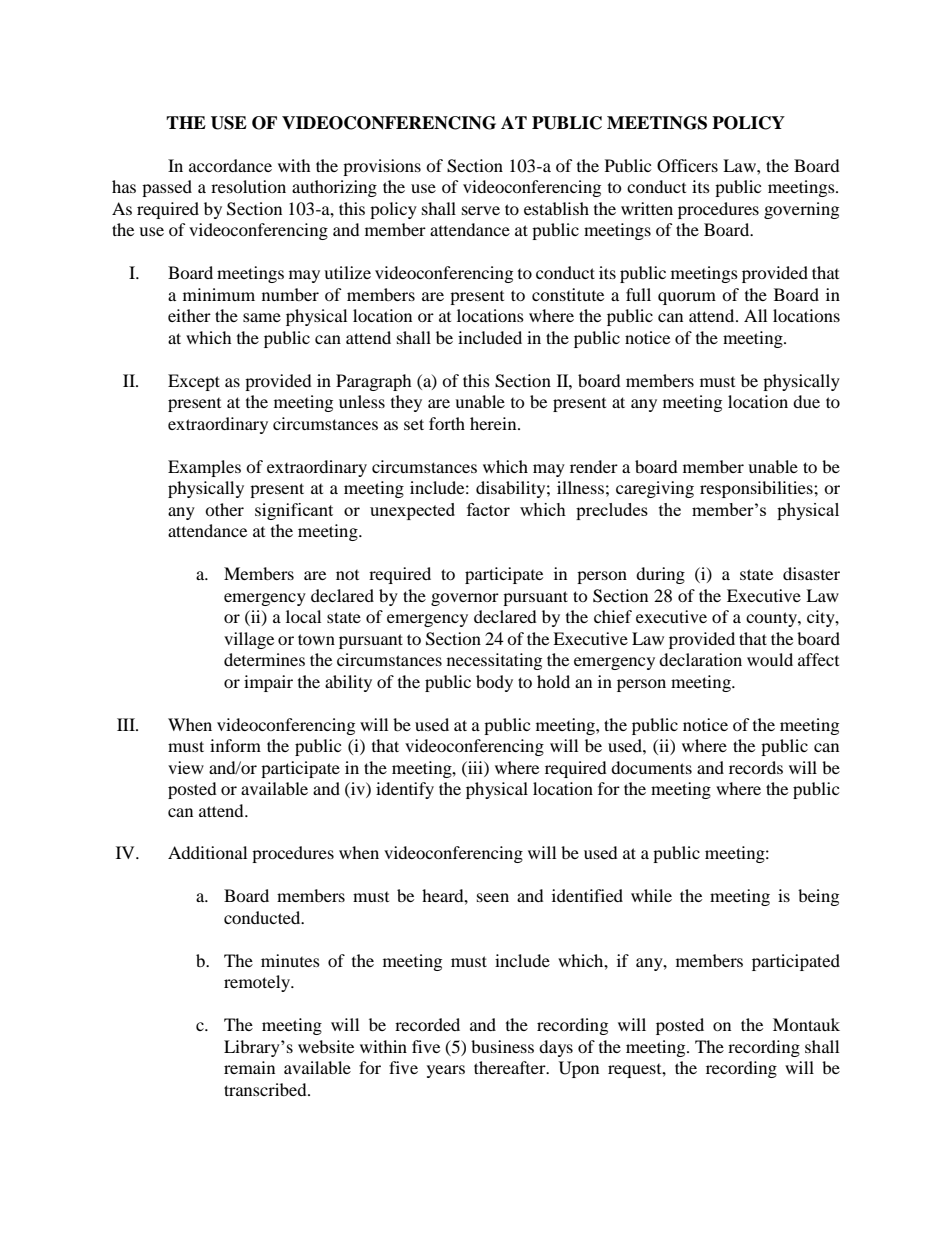 This screenshot has height=1233, width=952. Describe the element at coordinates (207, 852) in the screenshot. I see `Additional` at that location.
